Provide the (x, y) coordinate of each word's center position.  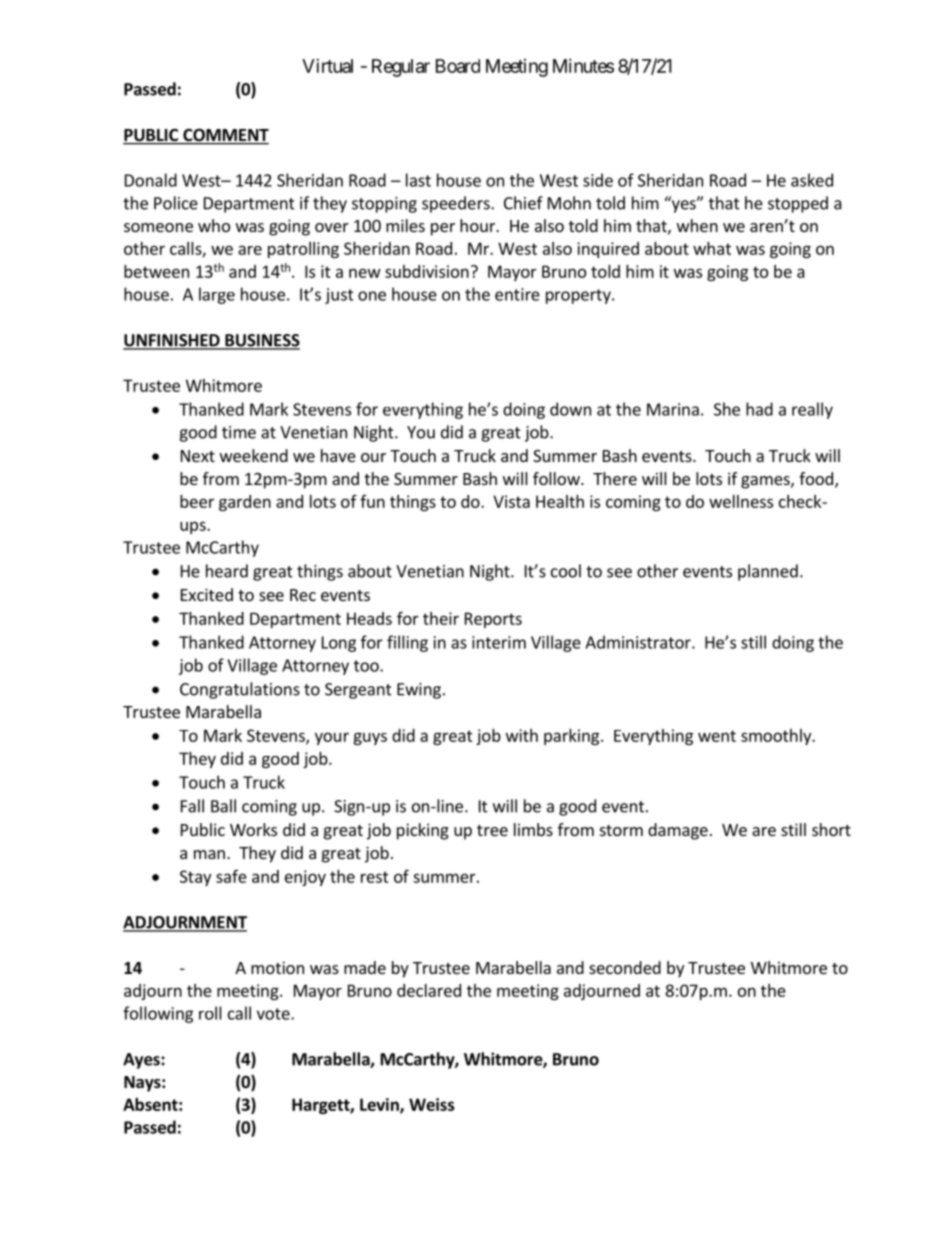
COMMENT (225, 136)
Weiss (432, 1104)
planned (768, 572)
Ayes (142, 1061)
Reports (493, 620)
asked (812, 180)
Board (458, 66)
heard (227, 571)
